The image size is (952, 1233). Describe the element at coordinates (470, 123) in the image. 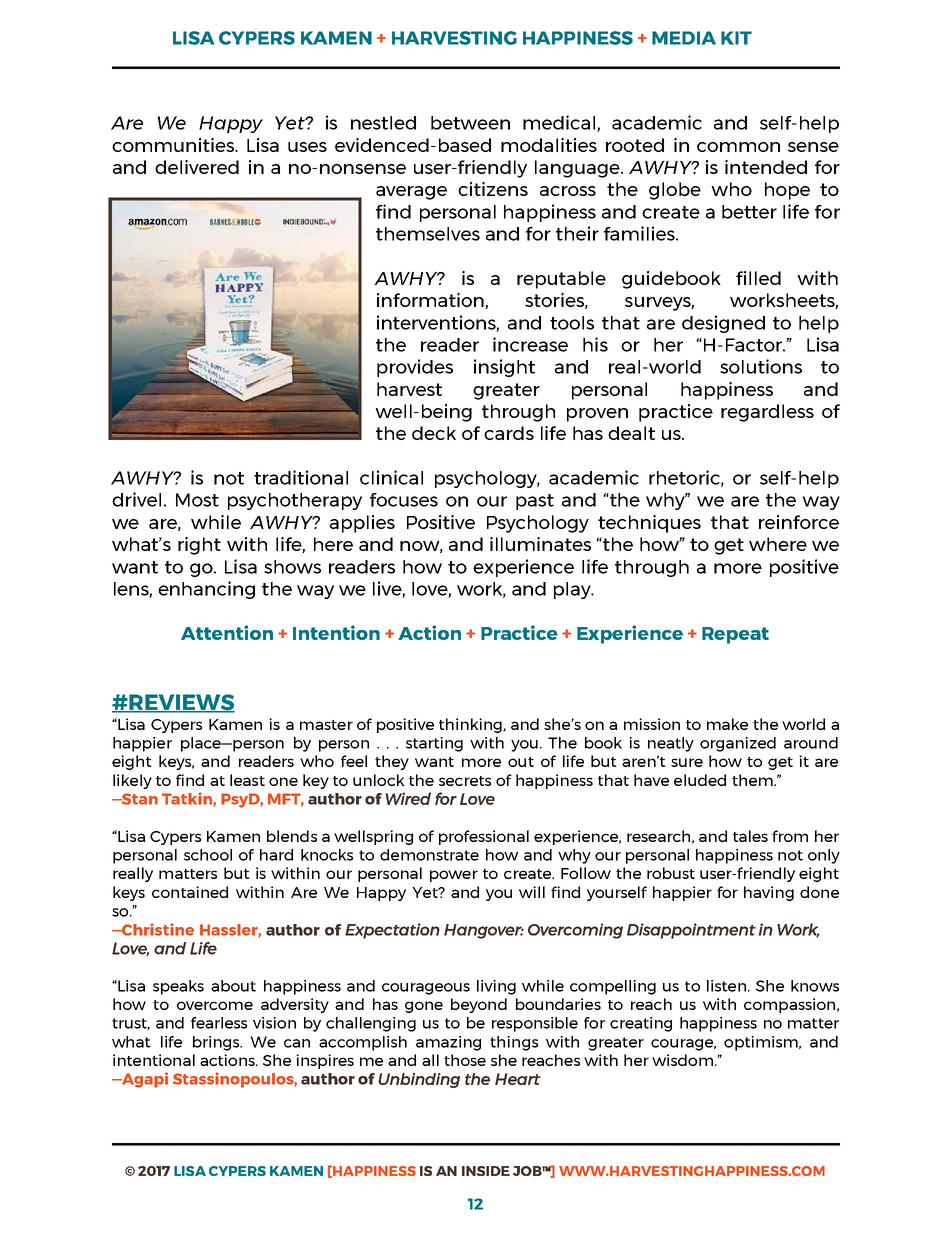

I see `between` at that location.
